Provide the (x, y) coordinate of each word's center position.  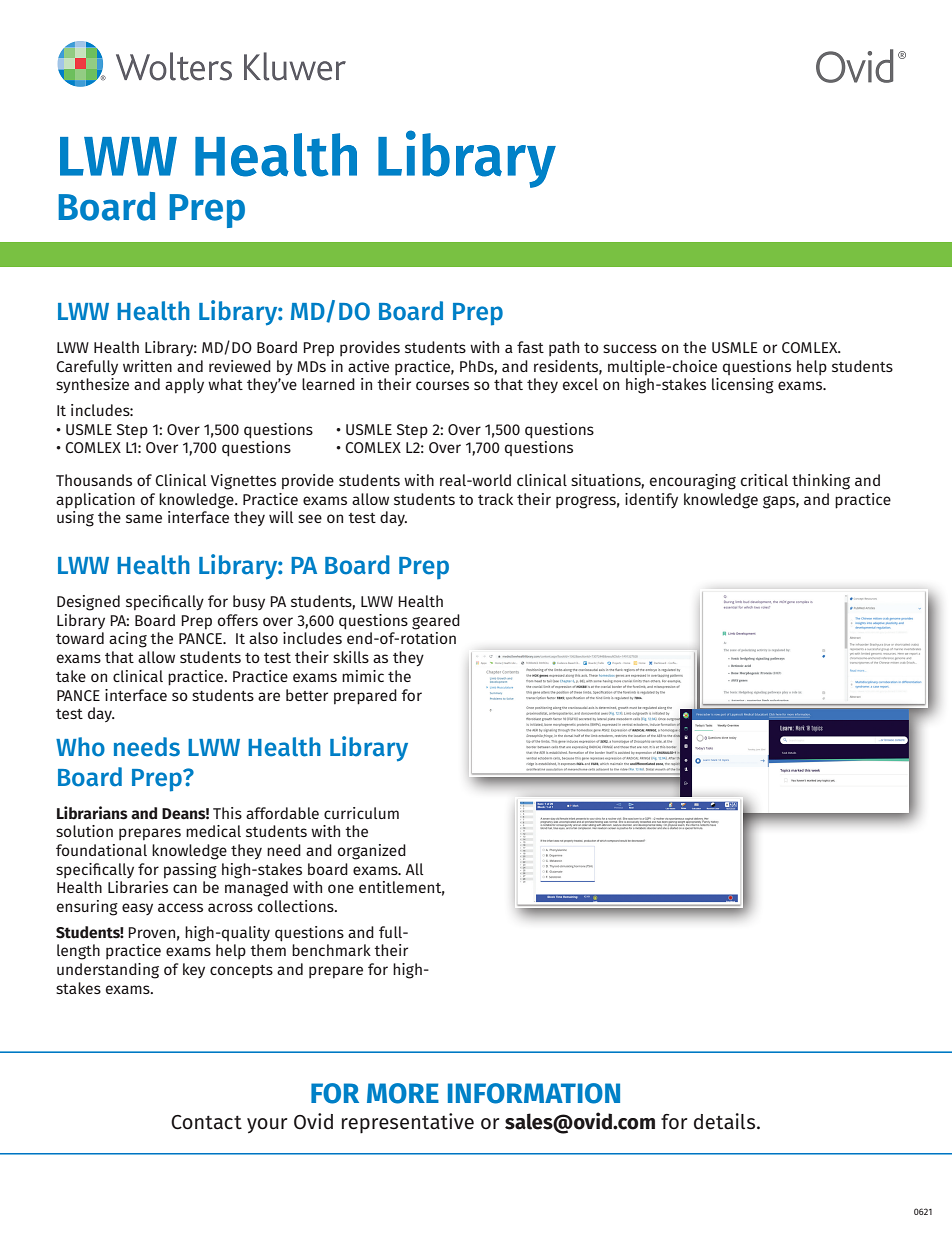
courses (442, 385)
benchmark (331, 950)
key (194, 970)
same (144, 518)
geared (436, 622)
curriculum (361, 813)
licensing (743, 386)
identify (651, 500)
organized (372, 852)
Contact (206, 1122)
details (726, 1121)
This (227, 813)
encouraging (693, 482)
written (147, 366)
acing (128, 640)
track (495, 499)
